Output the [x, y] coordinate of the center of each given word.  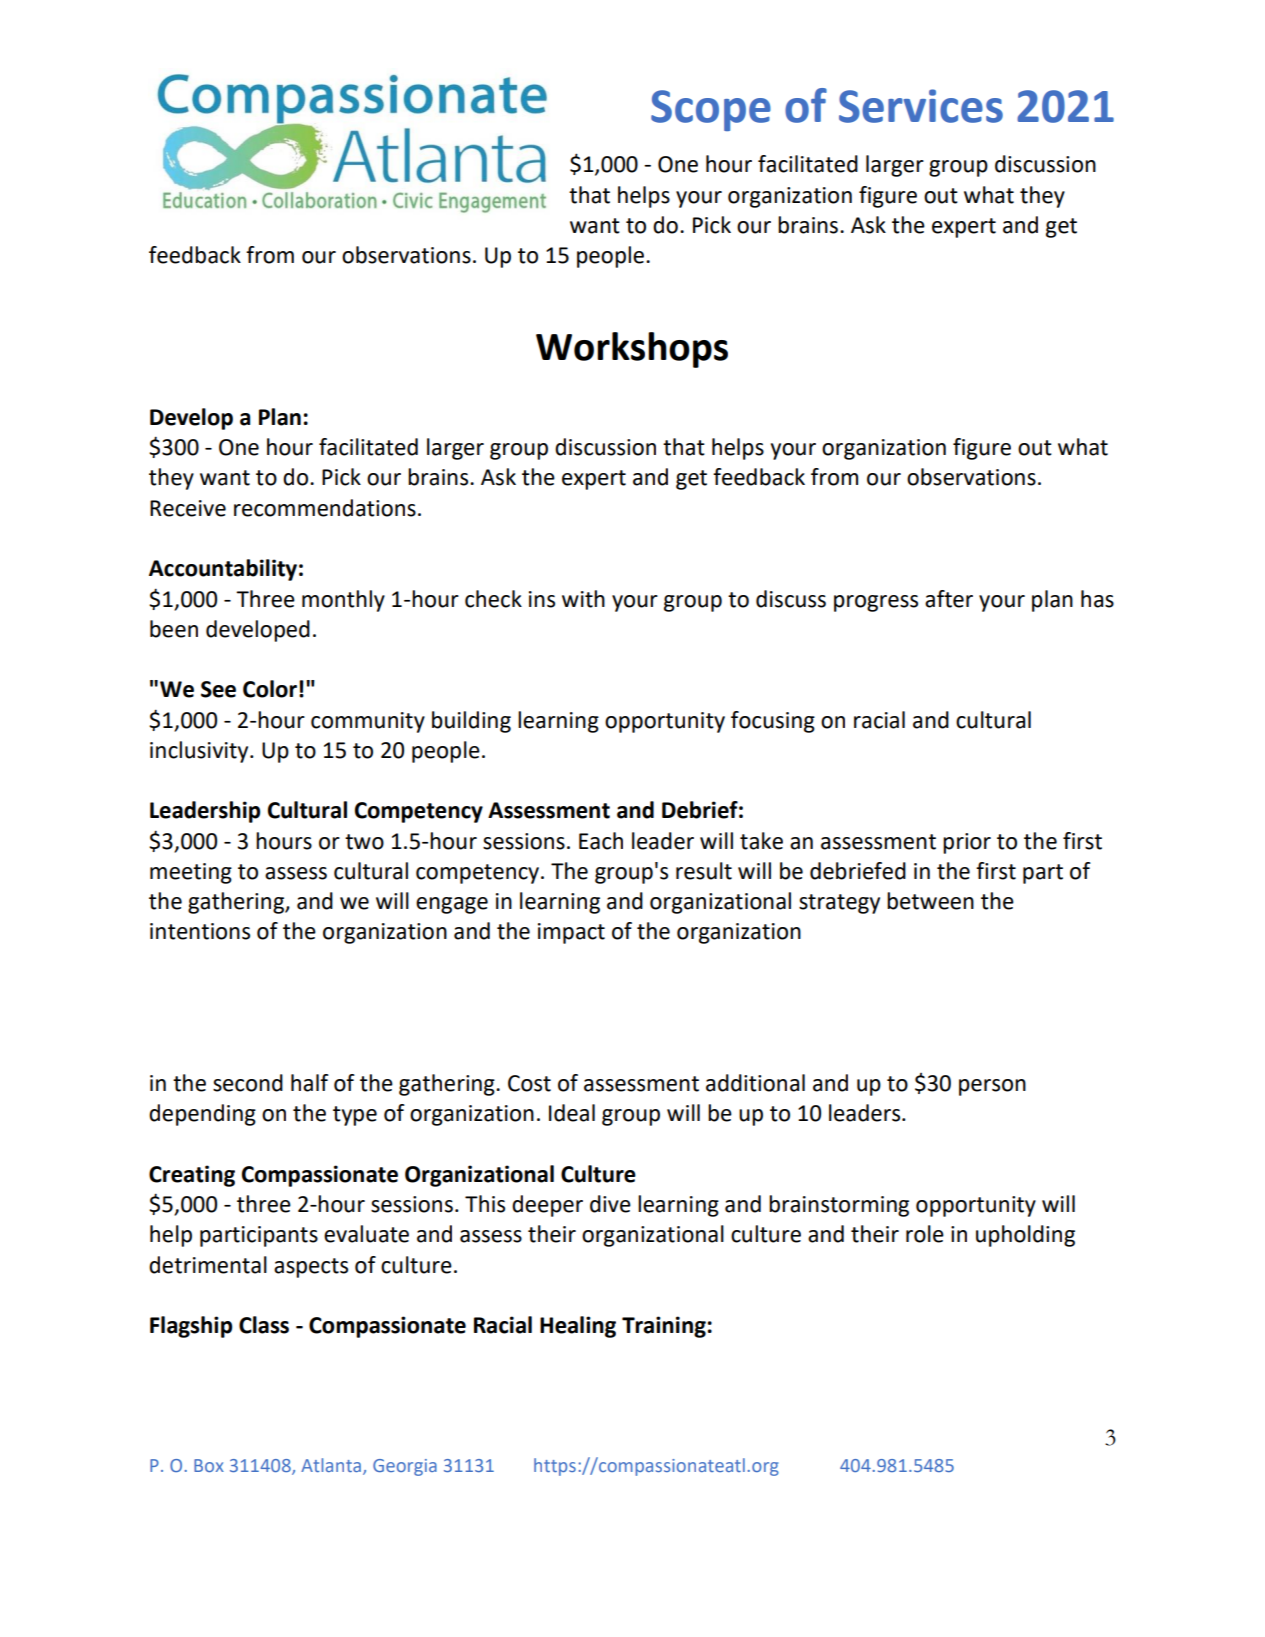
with [583, 599]
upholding [1025, 1236]
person [992, 1087]
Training [664, 1327]
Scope [711, 110]
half [310, 1083]
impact [571, 933]
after [949, 599]
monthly [343, 601]
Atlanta [331, 1465]
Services [921, 106]
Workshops [632, 350]
